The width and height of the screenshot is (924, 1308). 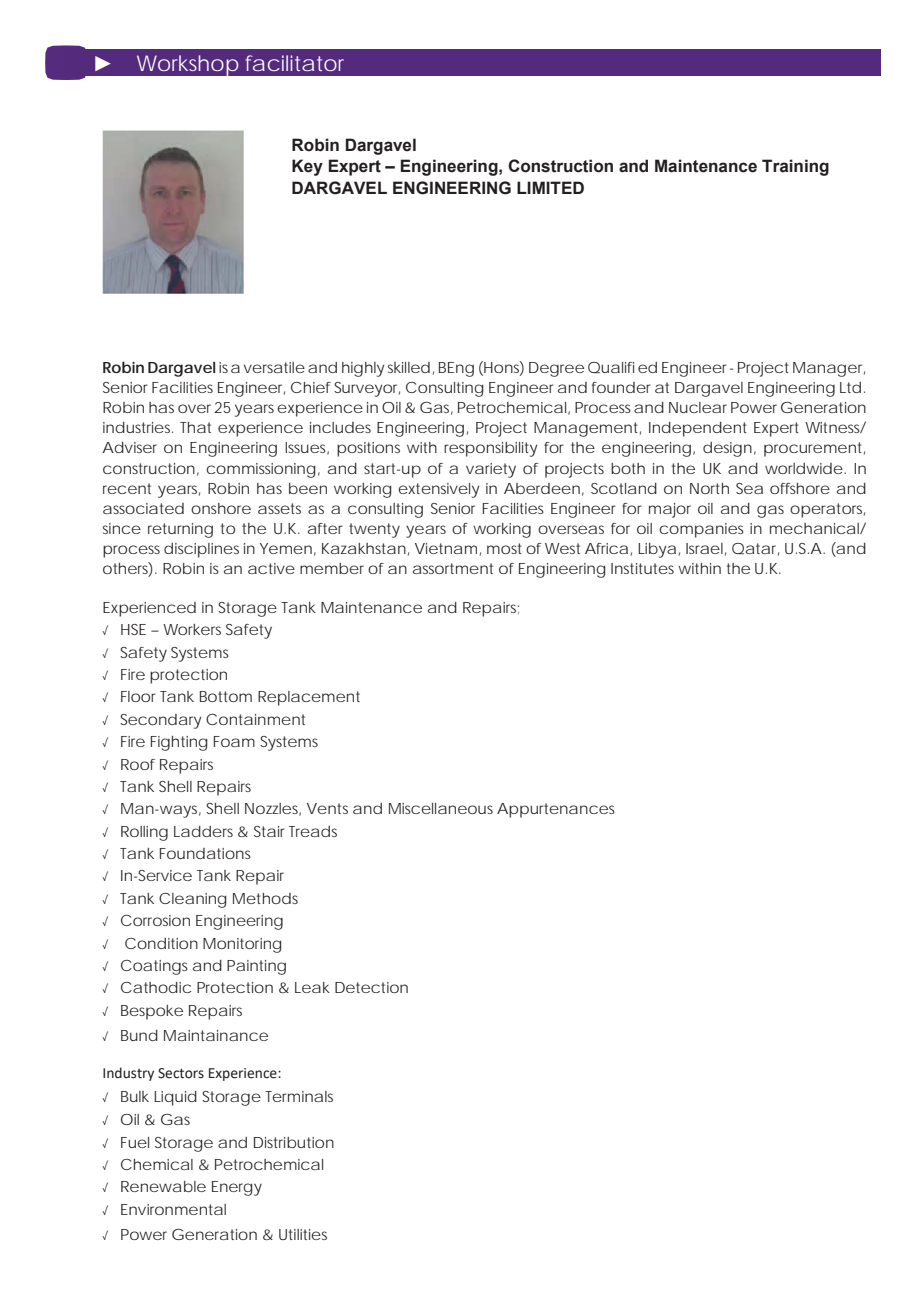 I want to click on Institutes, so click(x=642, y=568).
